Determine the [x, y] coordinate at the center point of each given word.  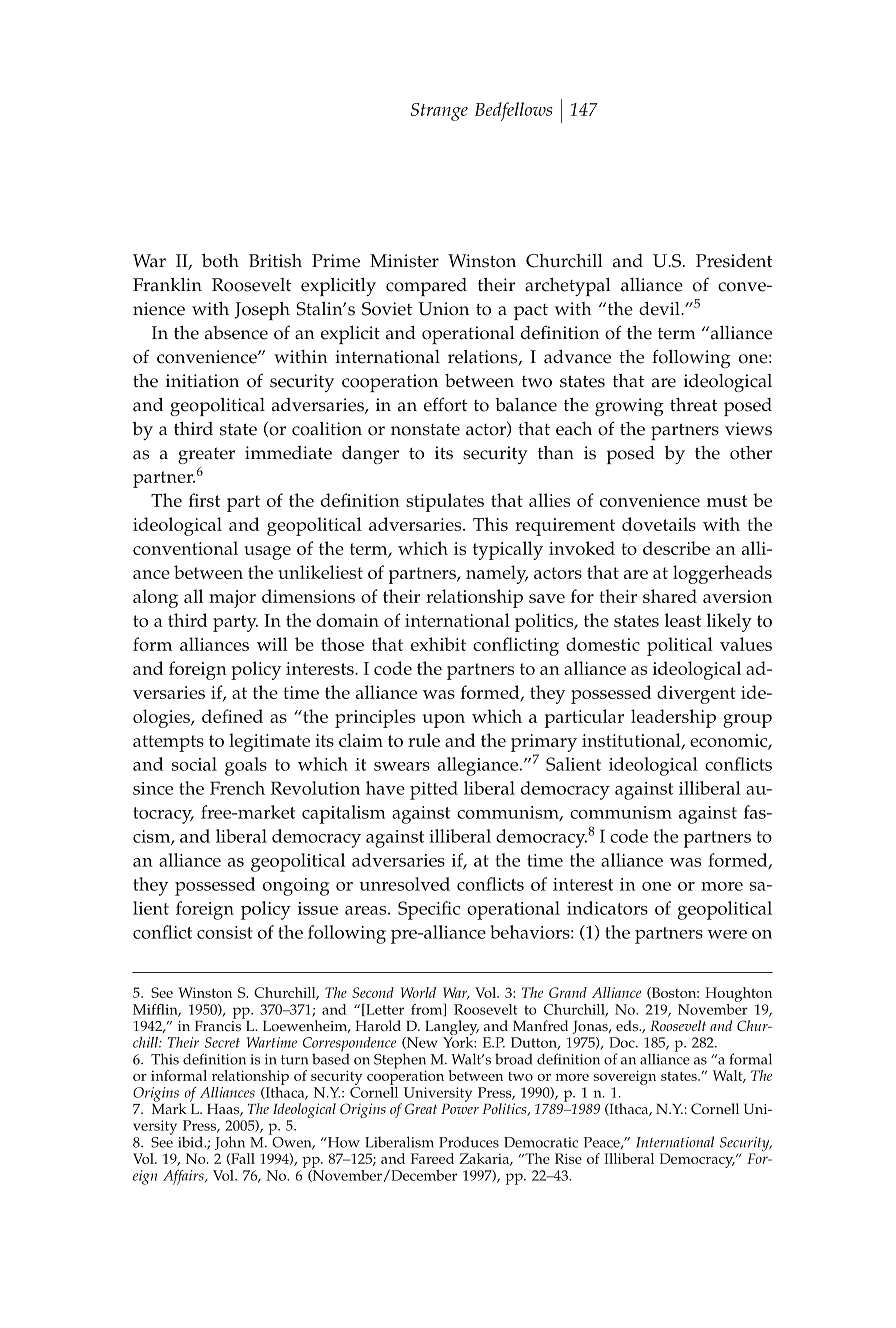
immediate [288, 453]
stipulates [445, 502]
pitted [434, 790]
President [734, 261]
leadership [673, 718]
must [727, 501]
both [220, 260]
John [230, 1143]
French [237, 788]
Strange [439, 112]
